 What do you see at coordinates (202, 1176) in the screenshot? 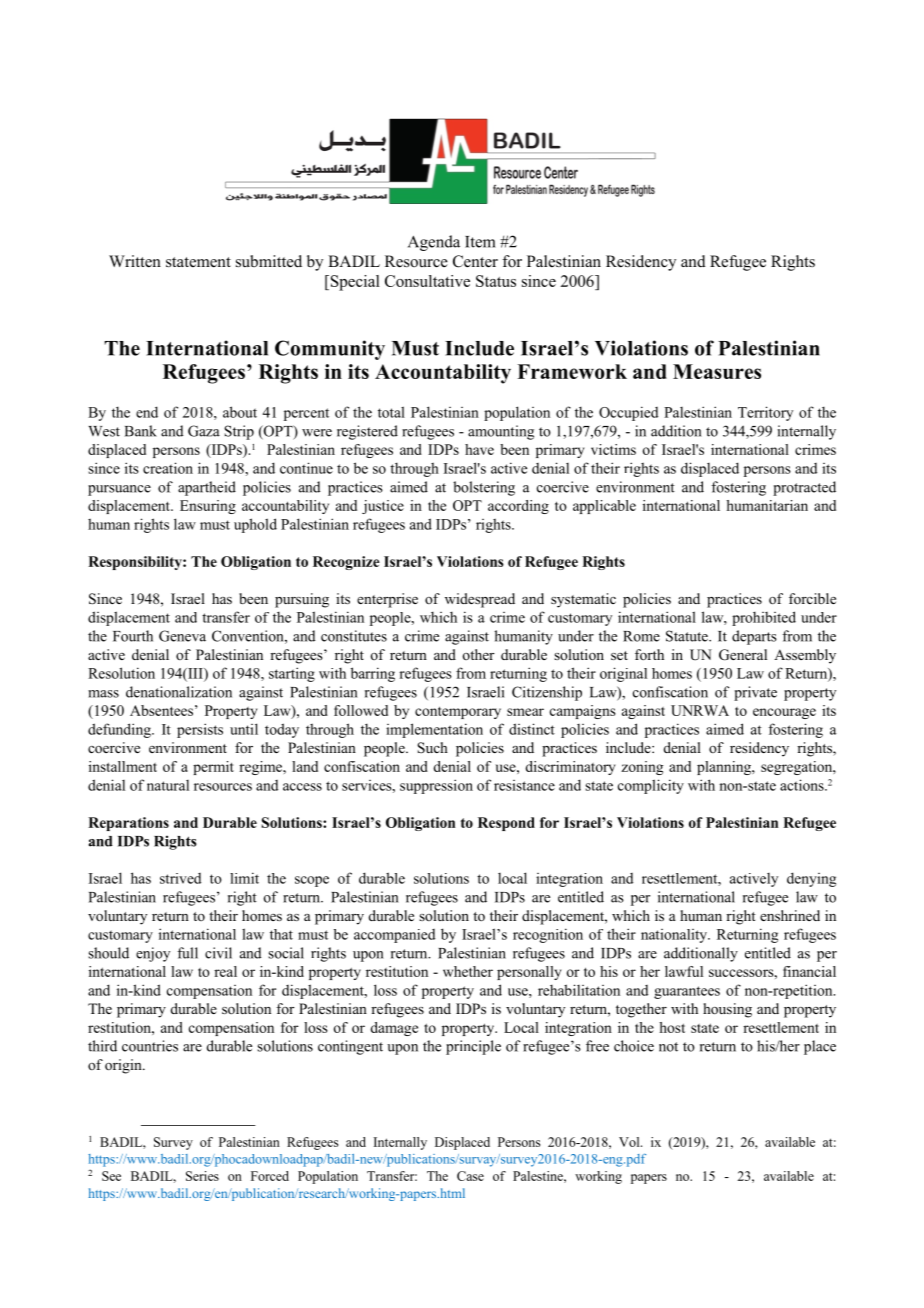
I see `Series` at bounding box center [202, 1176].
